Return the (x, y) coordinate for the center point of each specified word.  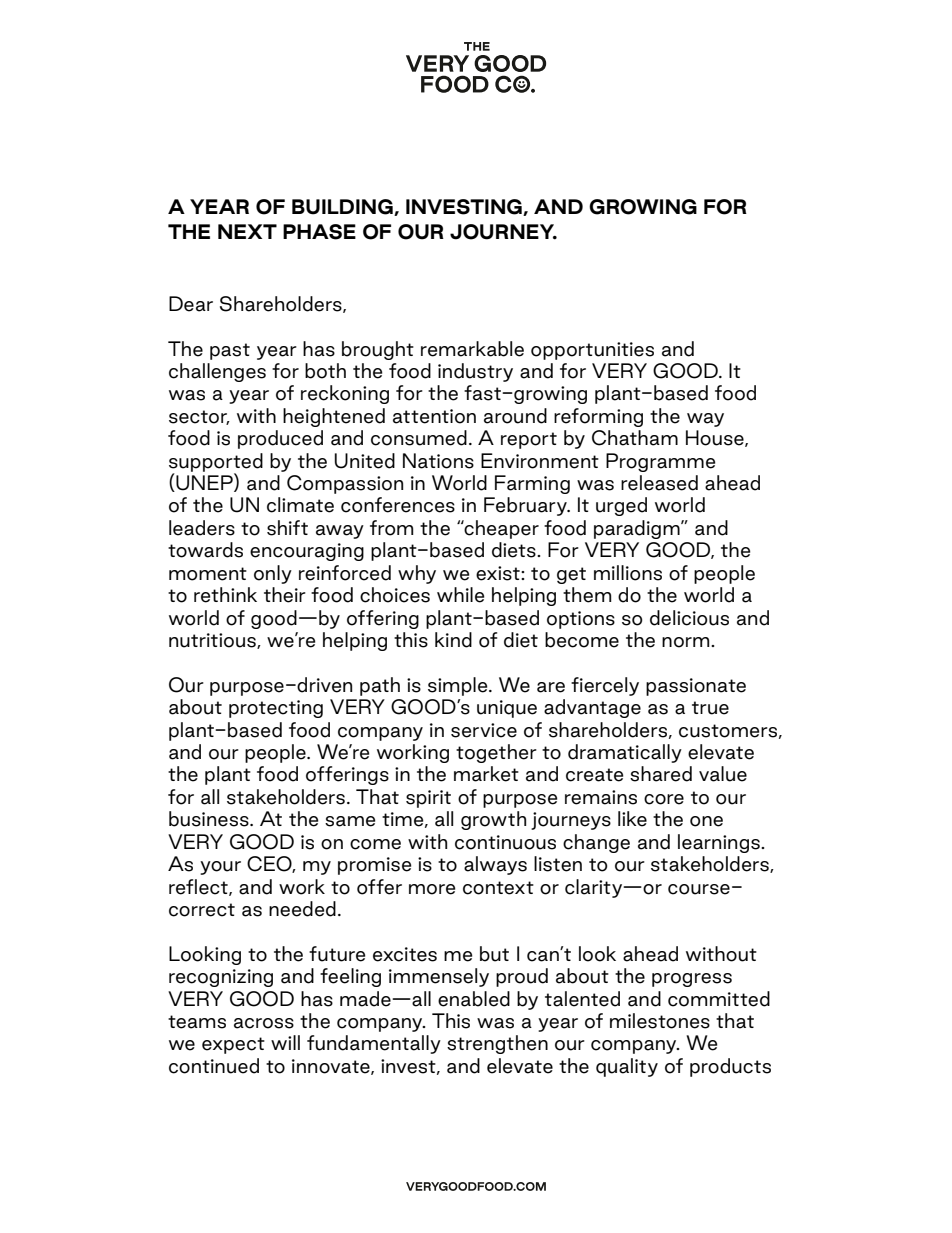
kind (453, 640)
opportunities (592, 351)
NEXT (247, 231)
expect (233, 1045)
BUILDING (343, 207)
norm (687, 642)
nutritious (213, 641)
